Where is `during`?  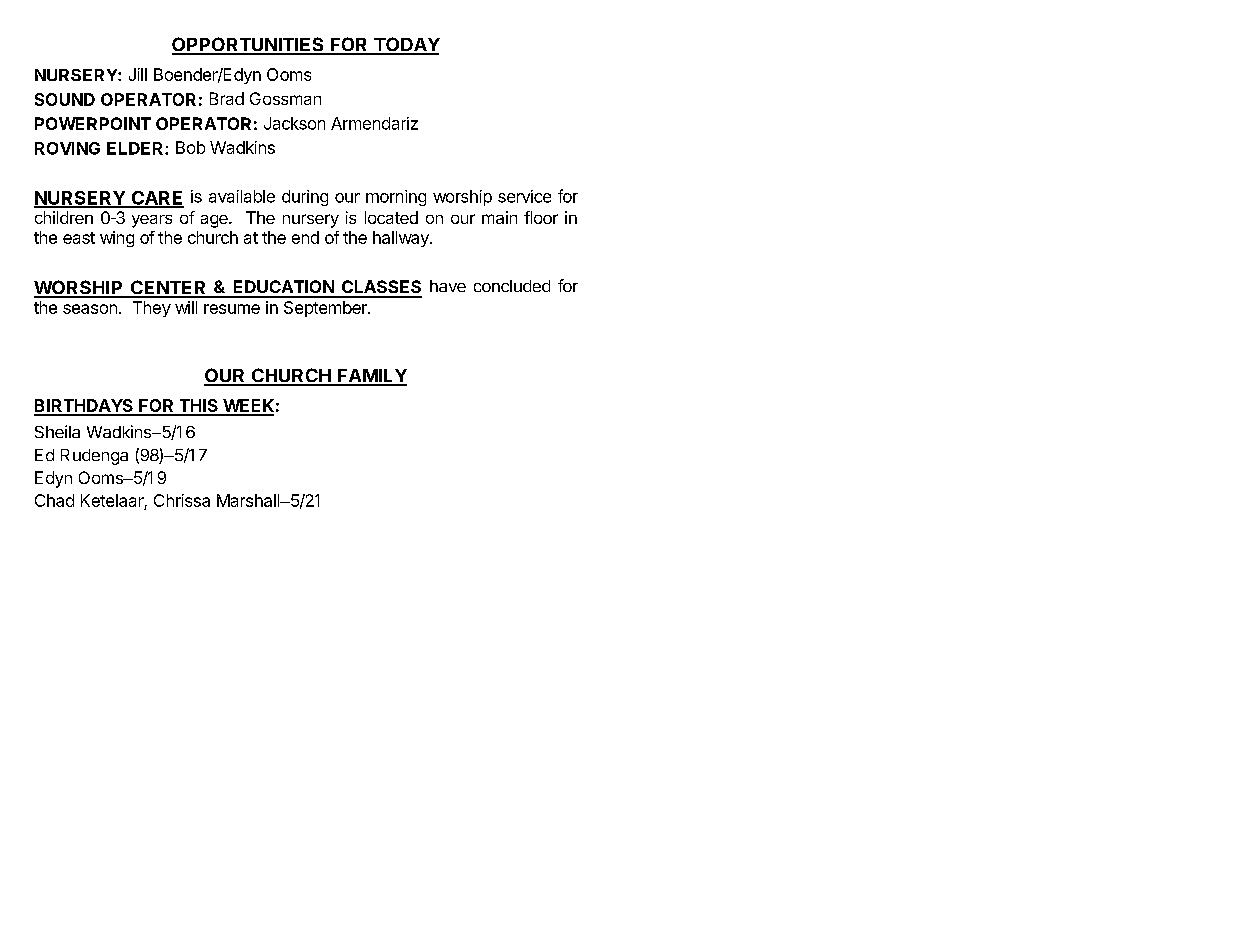 during is located at coordinates (305, 198).
